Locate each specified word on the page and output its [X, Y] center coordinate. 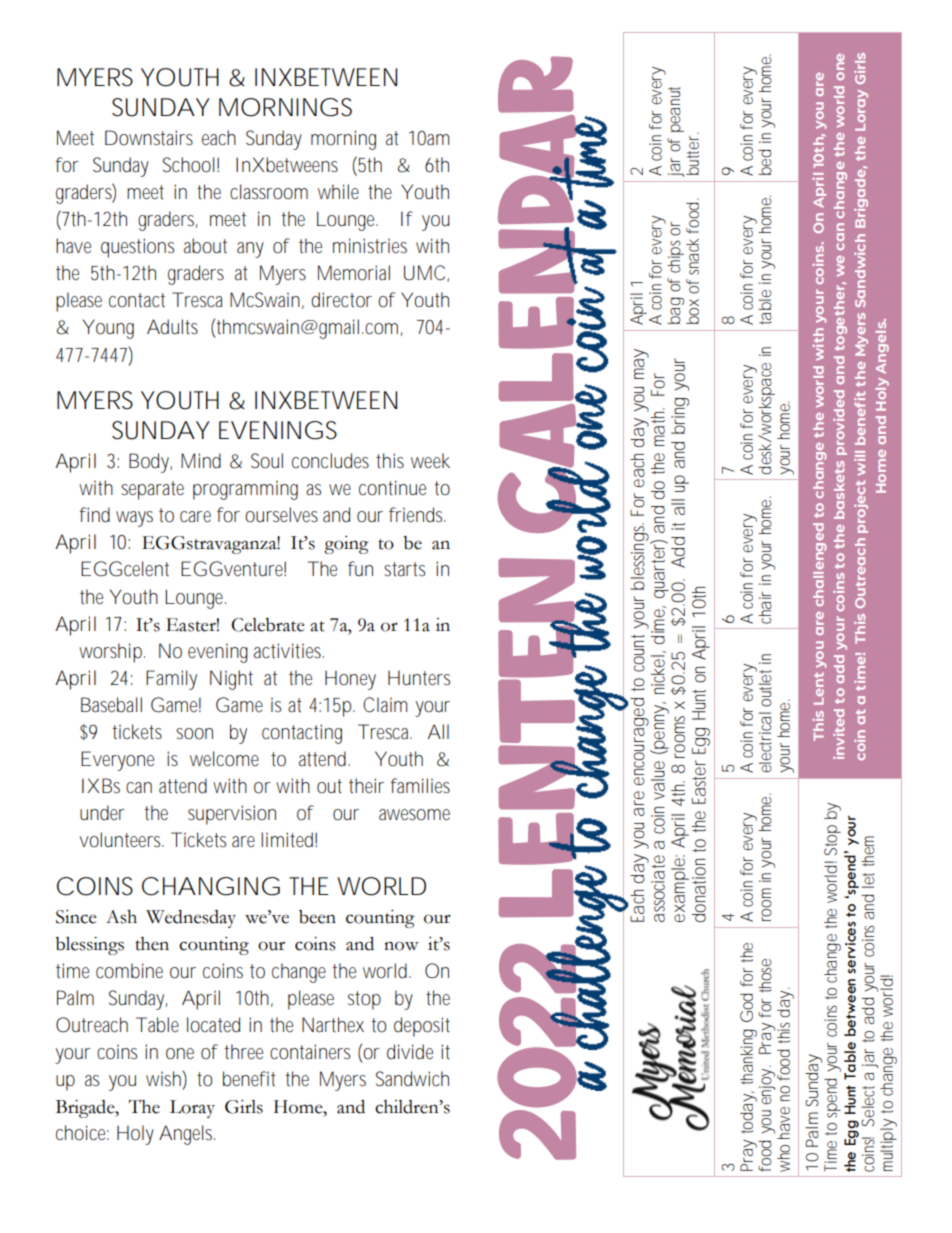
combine [129, 971]
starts [404, 569]
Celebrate [267, 625]
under [102, 813]
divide [410, 1052]
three [243, 1052]
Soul [267, 460]
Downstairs [149, 138]
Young [108, 329]
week [430, 461]
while [338, 191]
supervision [232, 815]
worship [112, 653]
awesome [414, 815]
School [188, 165]
